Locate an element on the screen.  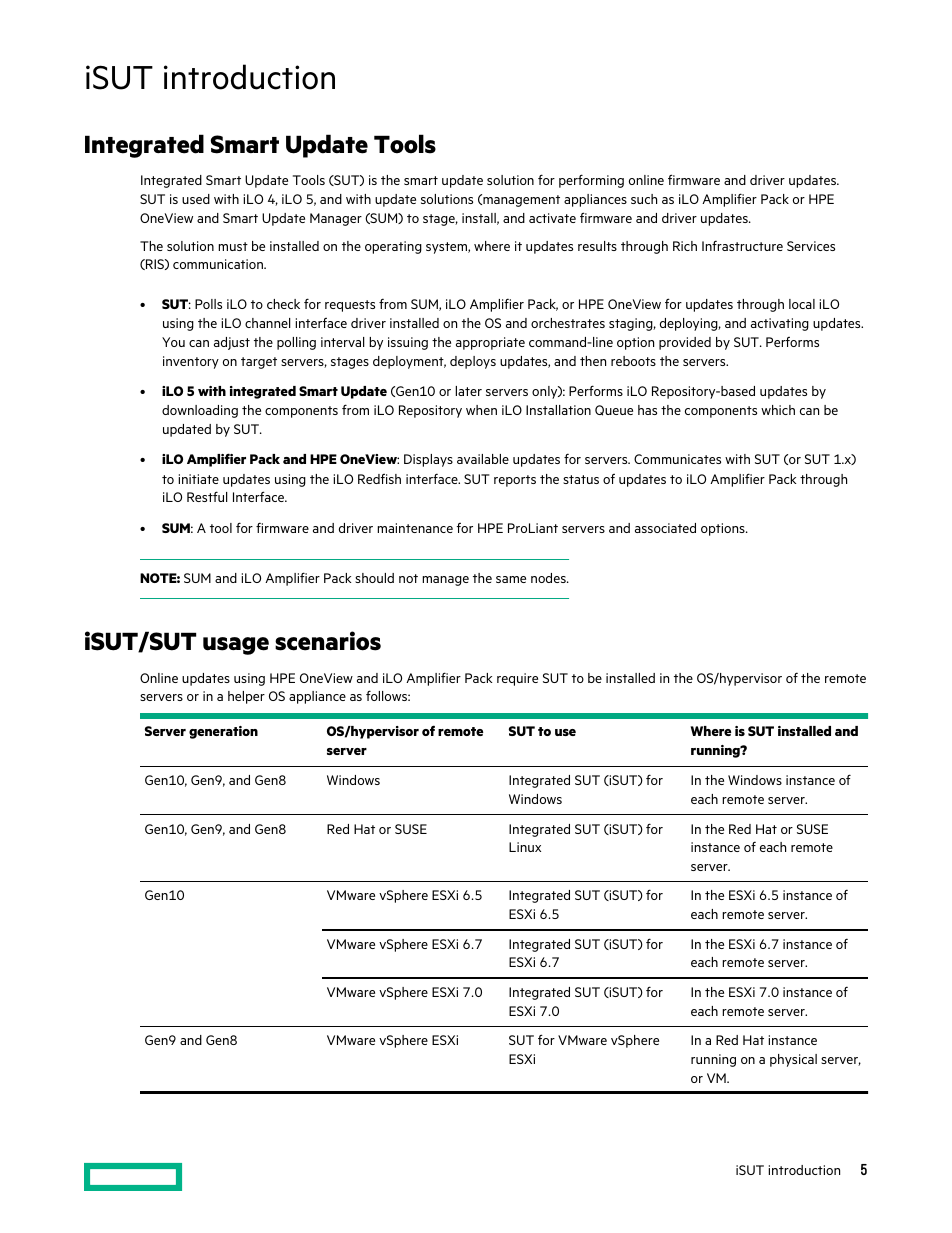
reports is located at coordinates (515, 481).
